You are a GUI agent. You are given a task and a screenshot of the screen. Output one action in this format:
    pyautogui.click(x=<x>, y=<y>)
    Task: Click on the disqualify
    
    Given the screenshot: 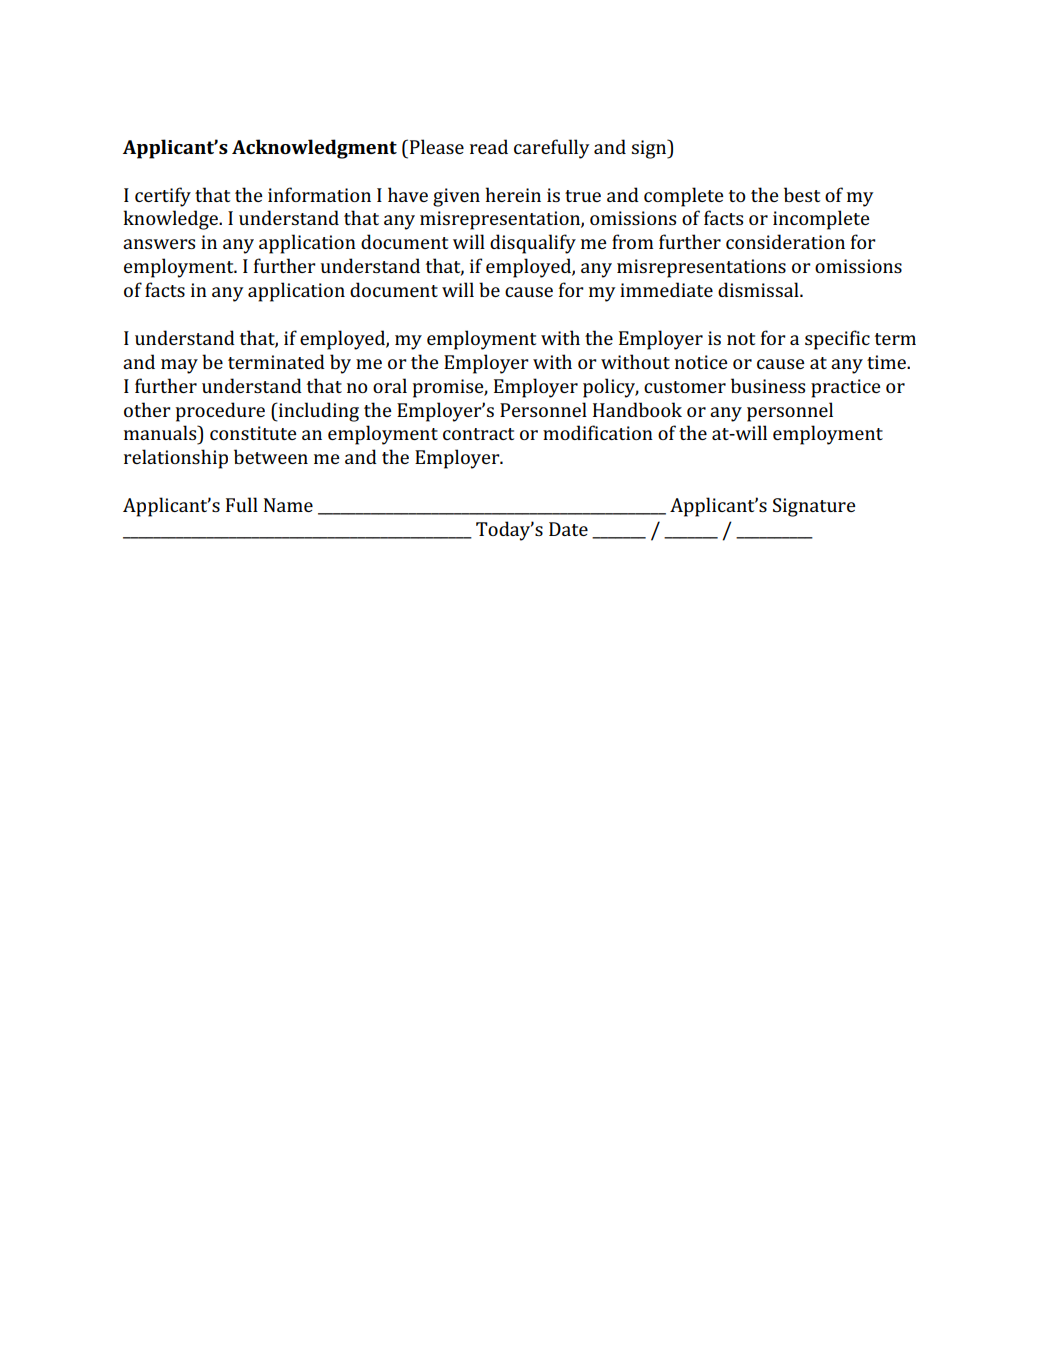 What is the action you would take?
    pyautogui.click(x=533, y=244)
